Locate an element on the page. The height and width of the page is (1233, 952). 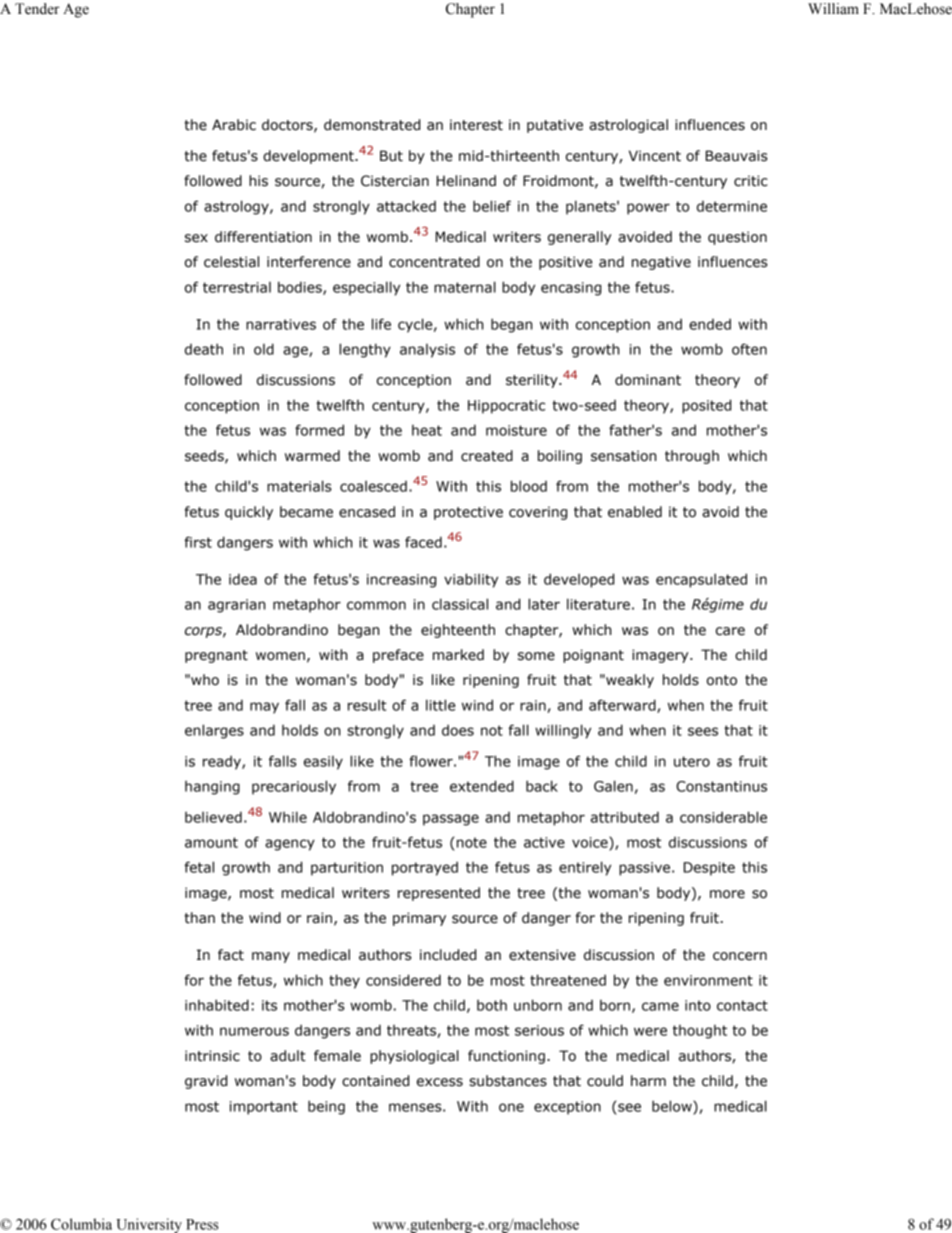
Tender is located at coordinates (37, 9).
